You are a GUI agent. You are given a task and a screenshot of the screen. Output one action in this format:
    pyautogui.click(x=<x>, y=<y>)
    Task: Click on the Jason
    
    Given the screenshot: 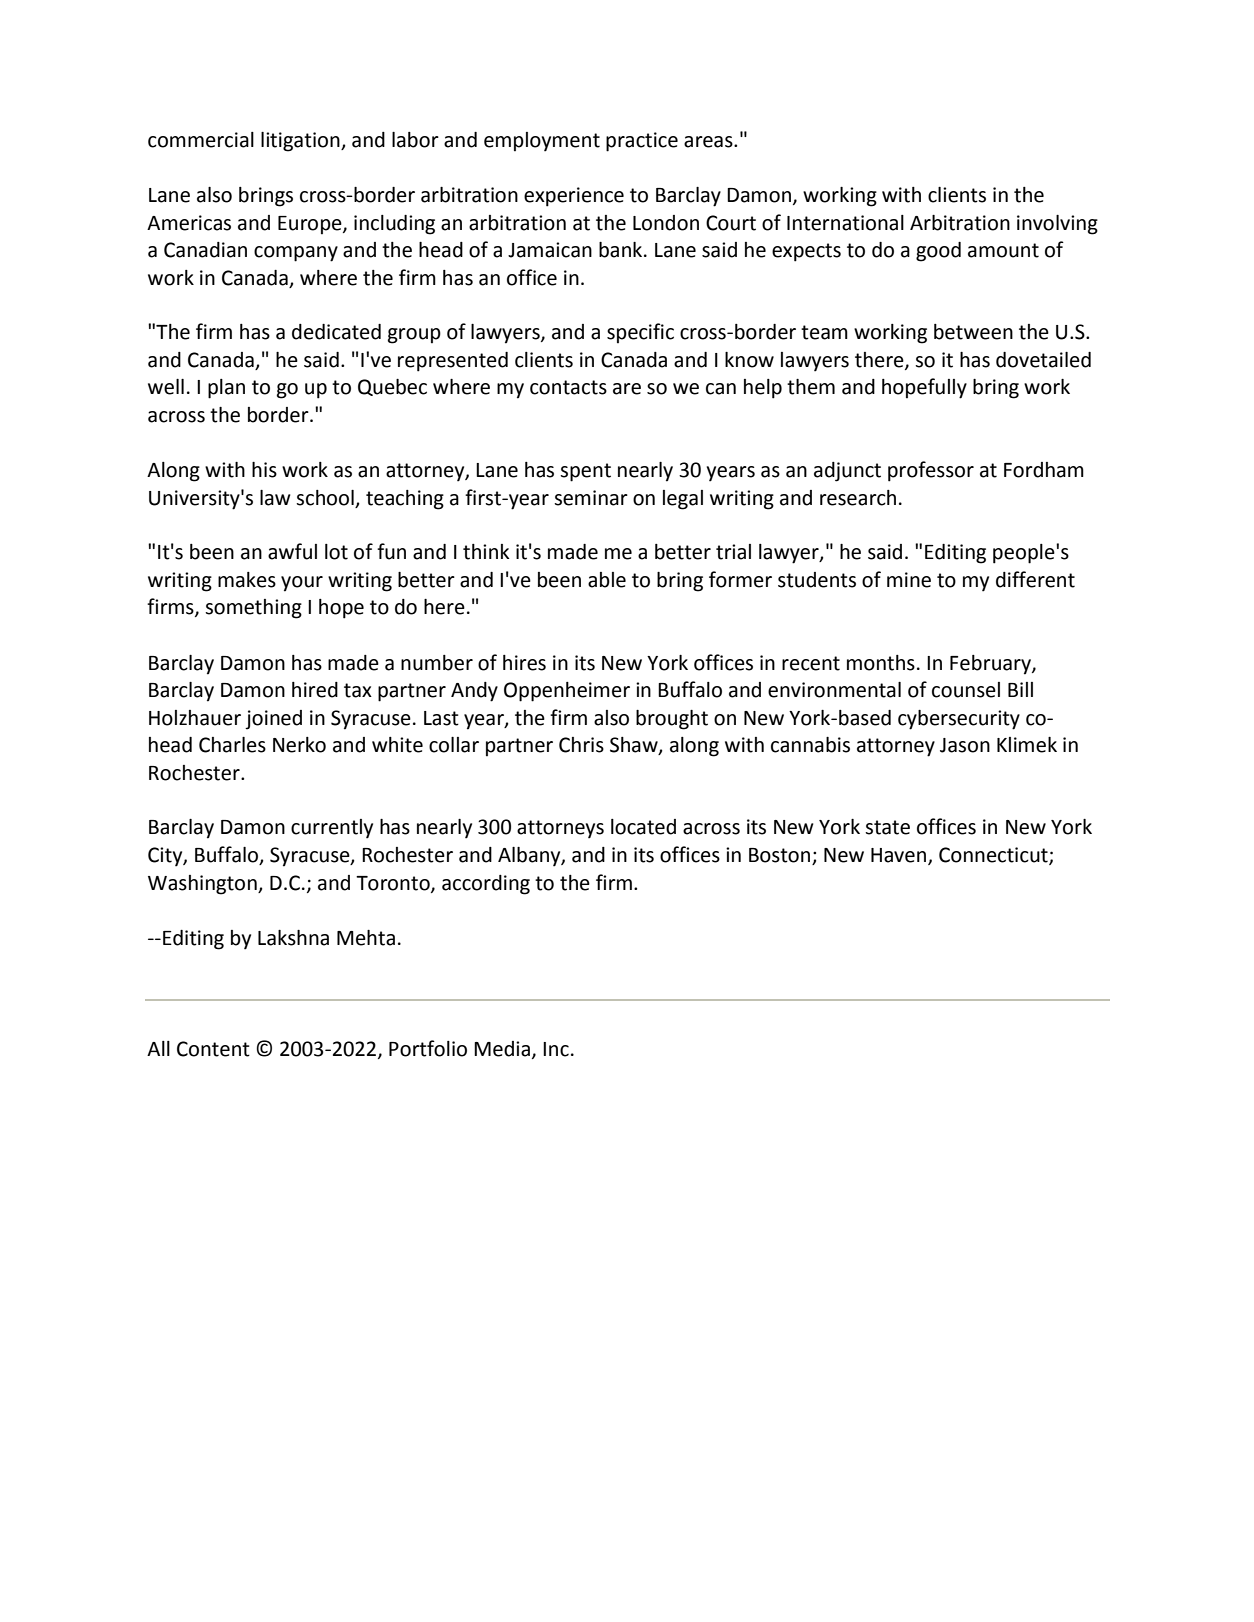 What is the action you would take?
    pyautogui.click(x=965, y=745)
